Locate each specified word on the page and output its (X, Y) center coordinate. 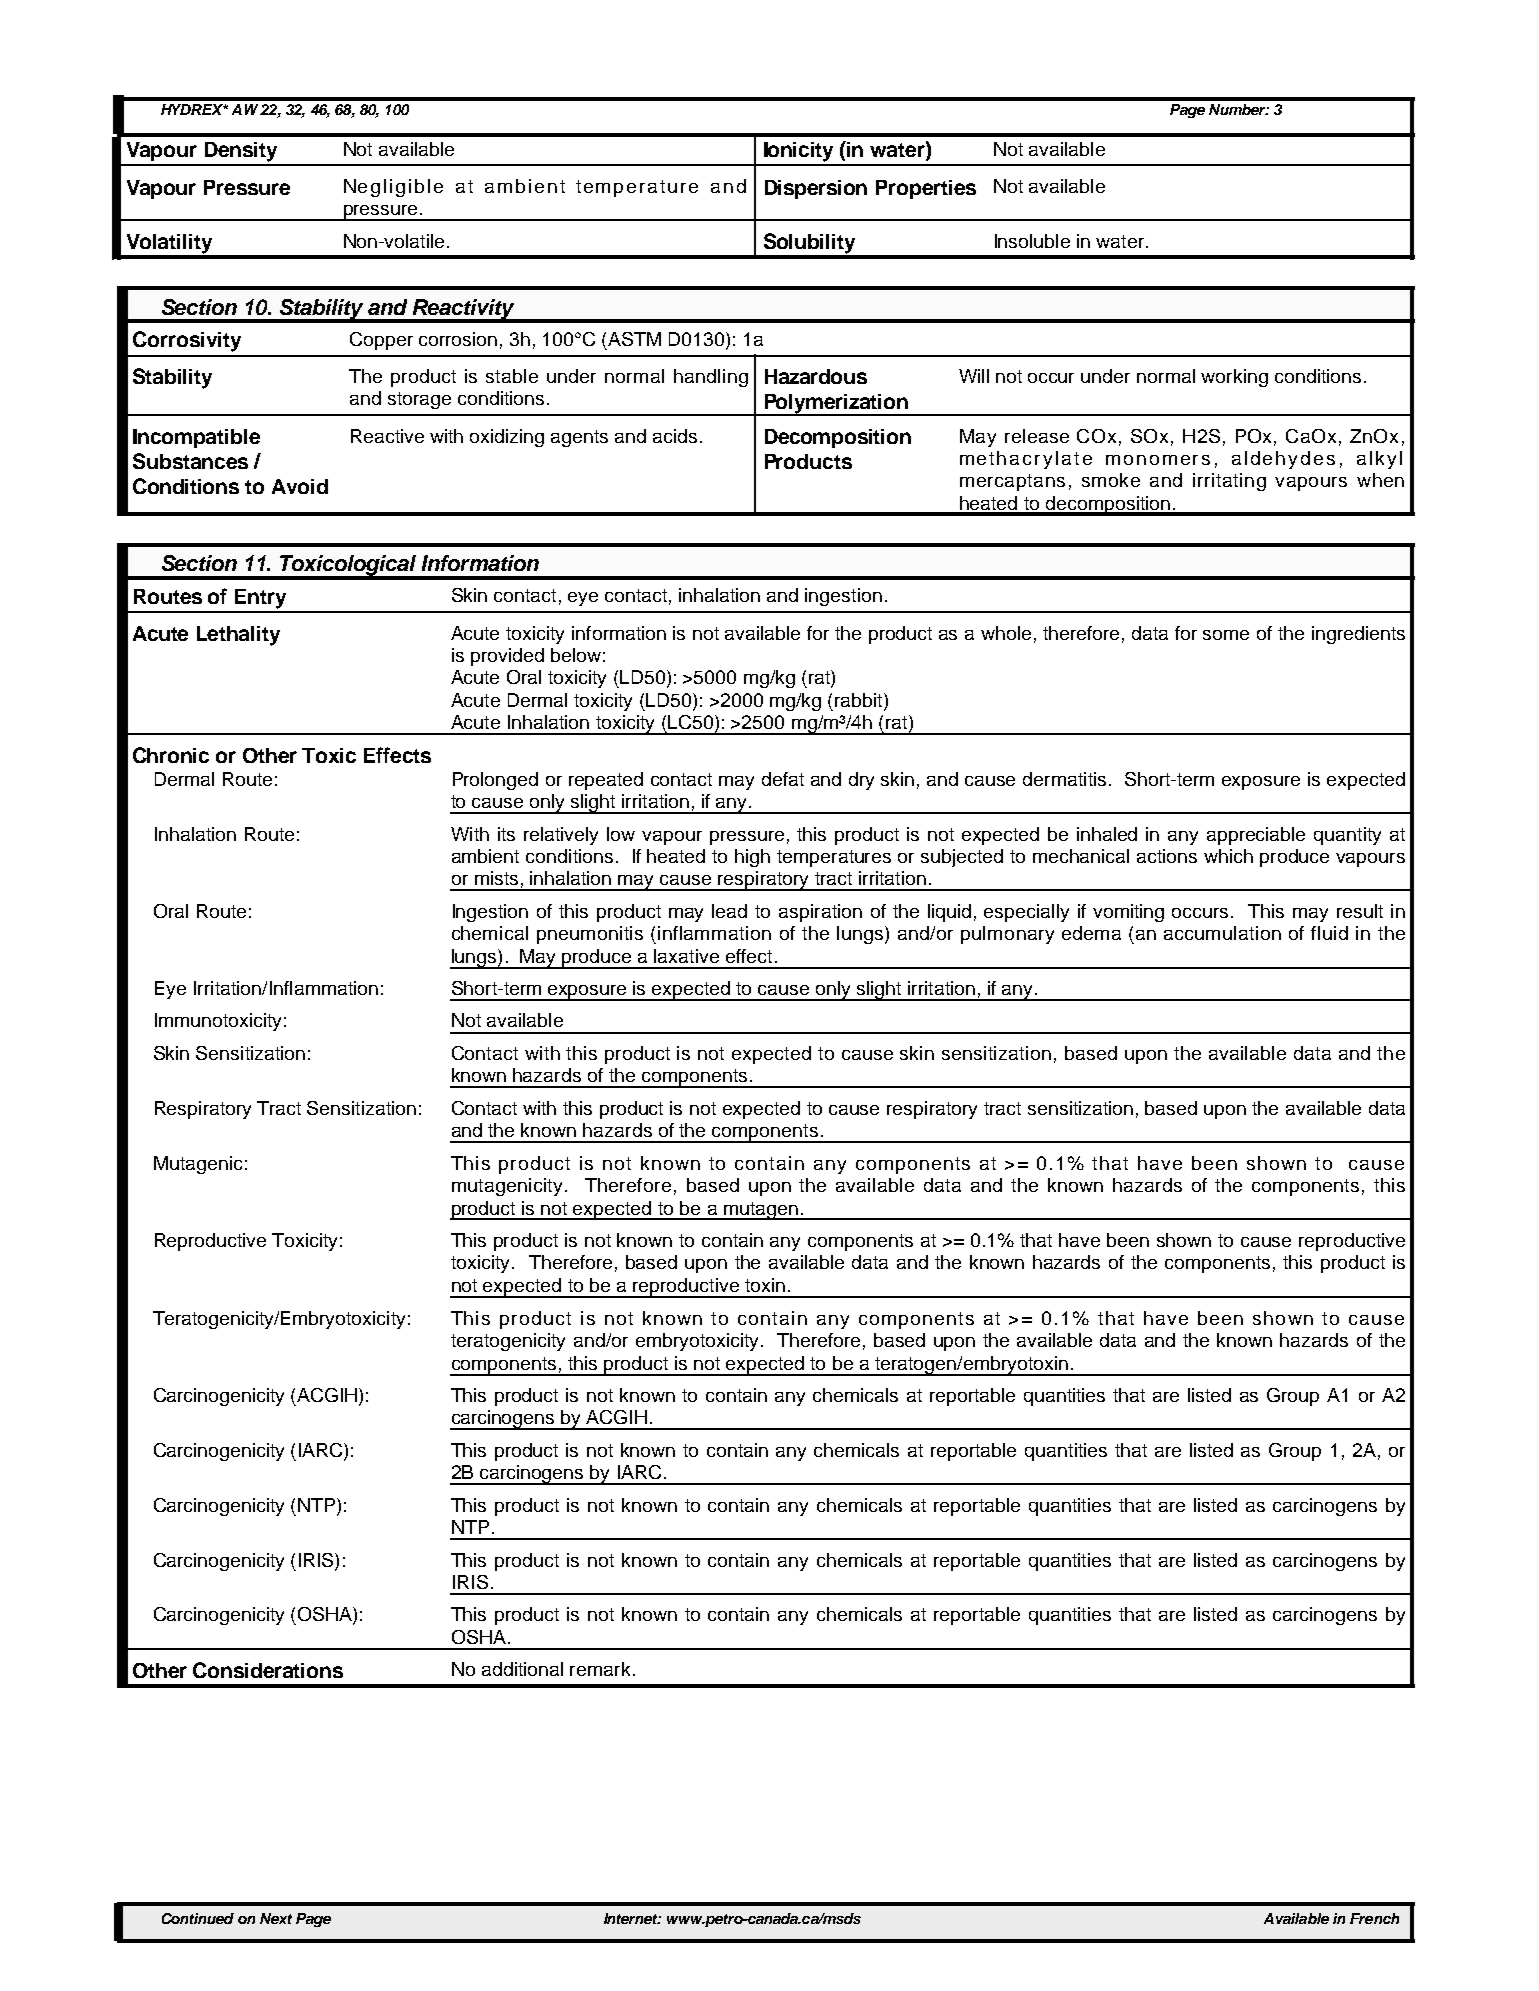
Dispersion (816, 189)
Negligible (393, 188)
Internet (632, 1918)
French (1374, 1918)
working (1234, 378)
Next (276, 1918)
